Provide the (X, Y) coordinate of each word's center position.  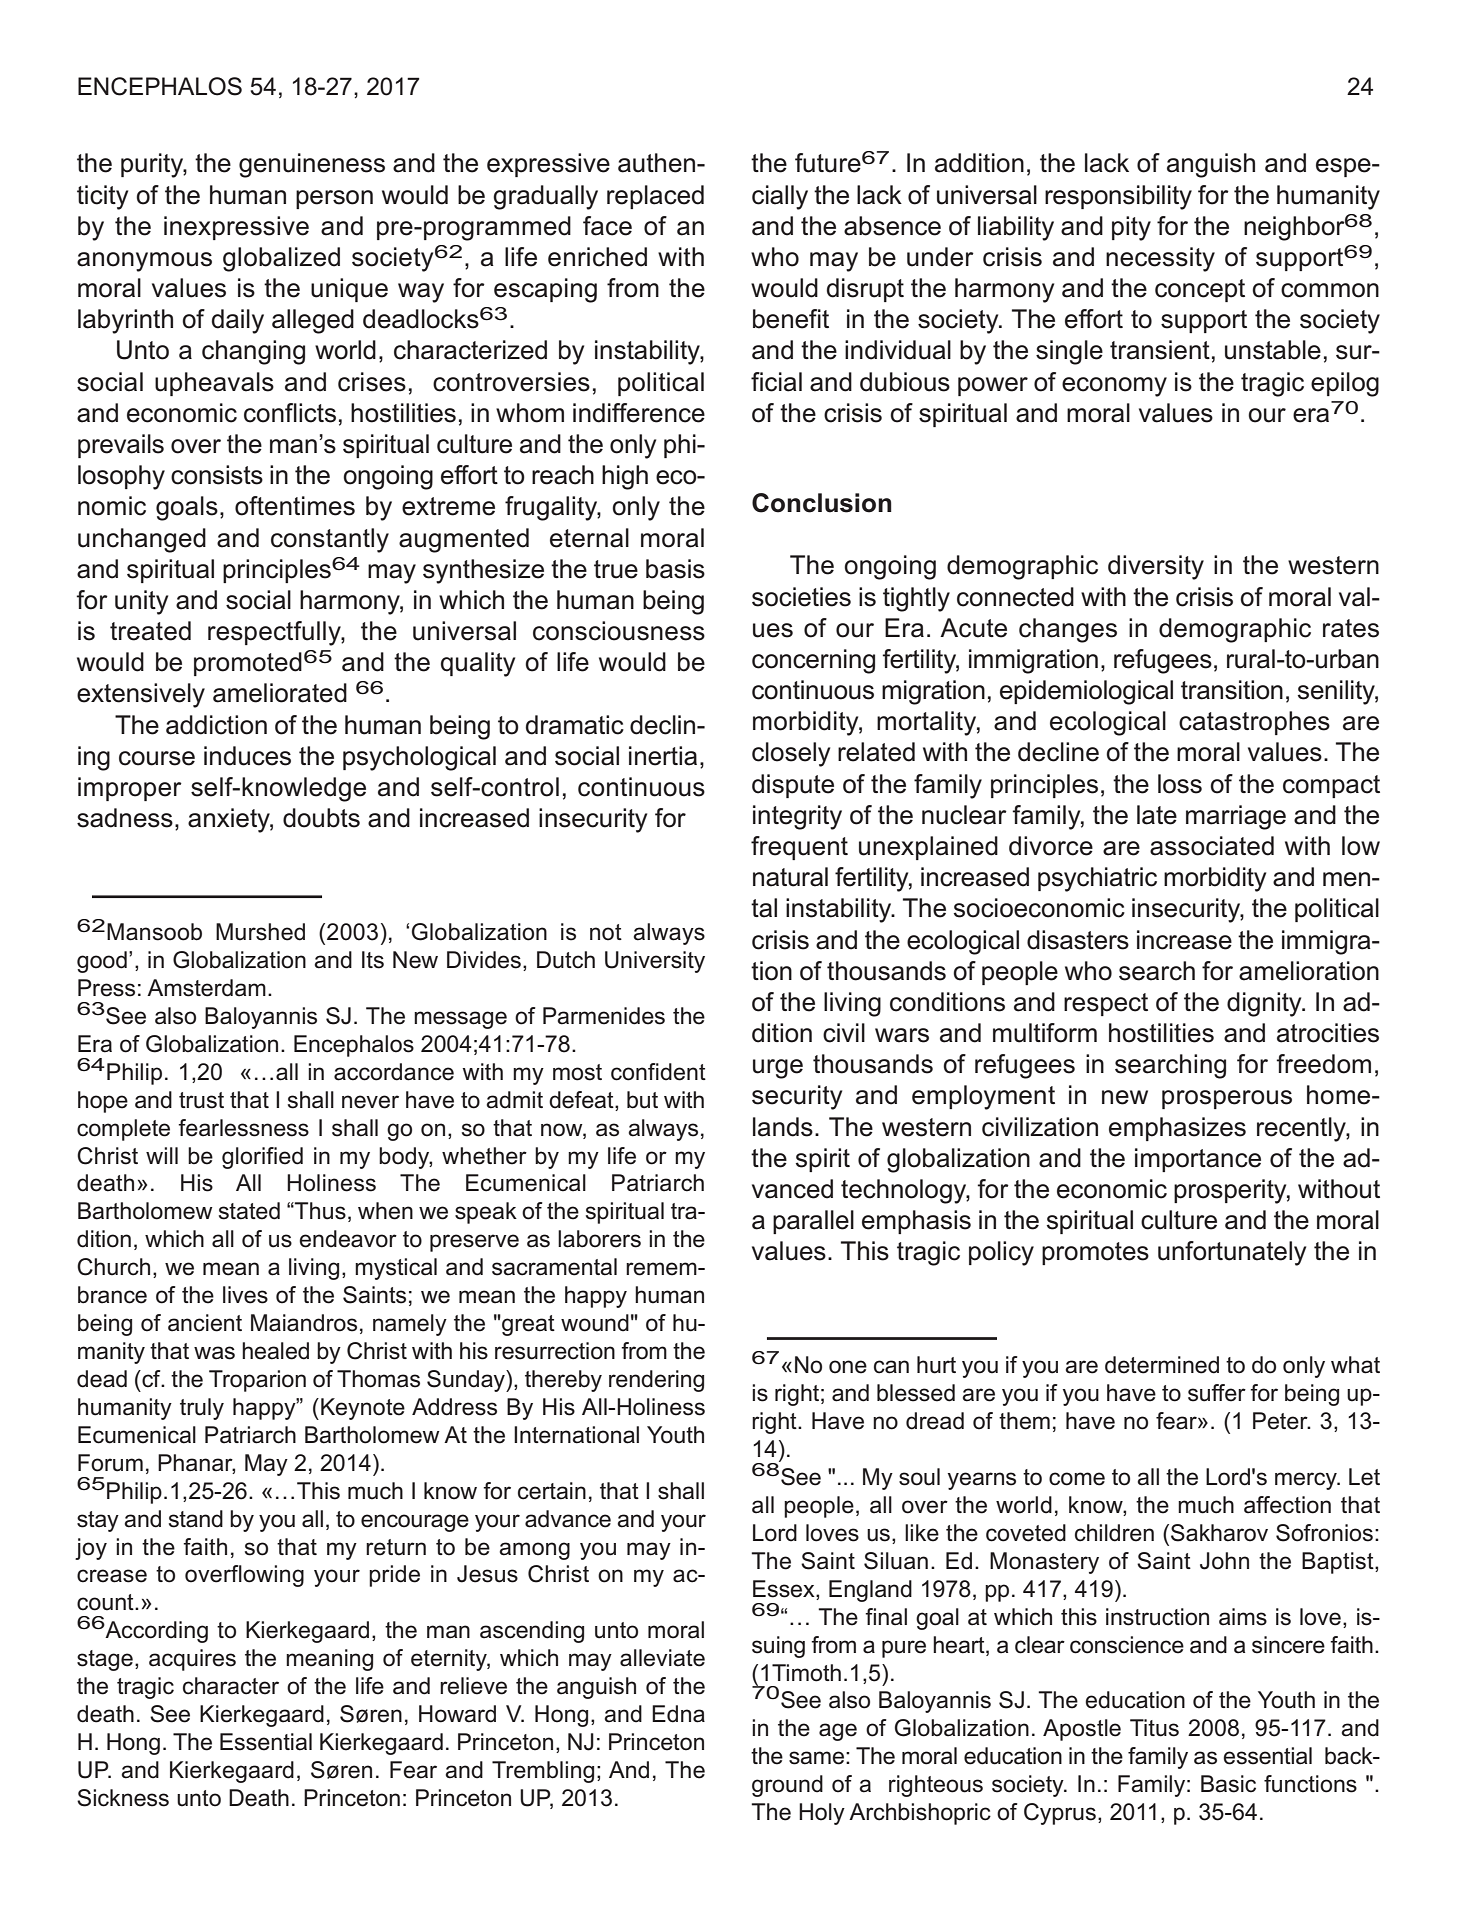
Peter (1281, 1421)
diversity (1156, 567)
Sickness (123, 1798)
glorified (262, 1158)
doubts (321, 818)
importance (1198, 1160)
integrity (797, 817)
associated (1212, 846)
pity (1131, 228)
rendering (656, 1381)
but (642, 1100)
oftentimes (295, 506)
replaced (655, 197)
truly (202, 1409)
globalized (281, 259)
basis (675, 569)
